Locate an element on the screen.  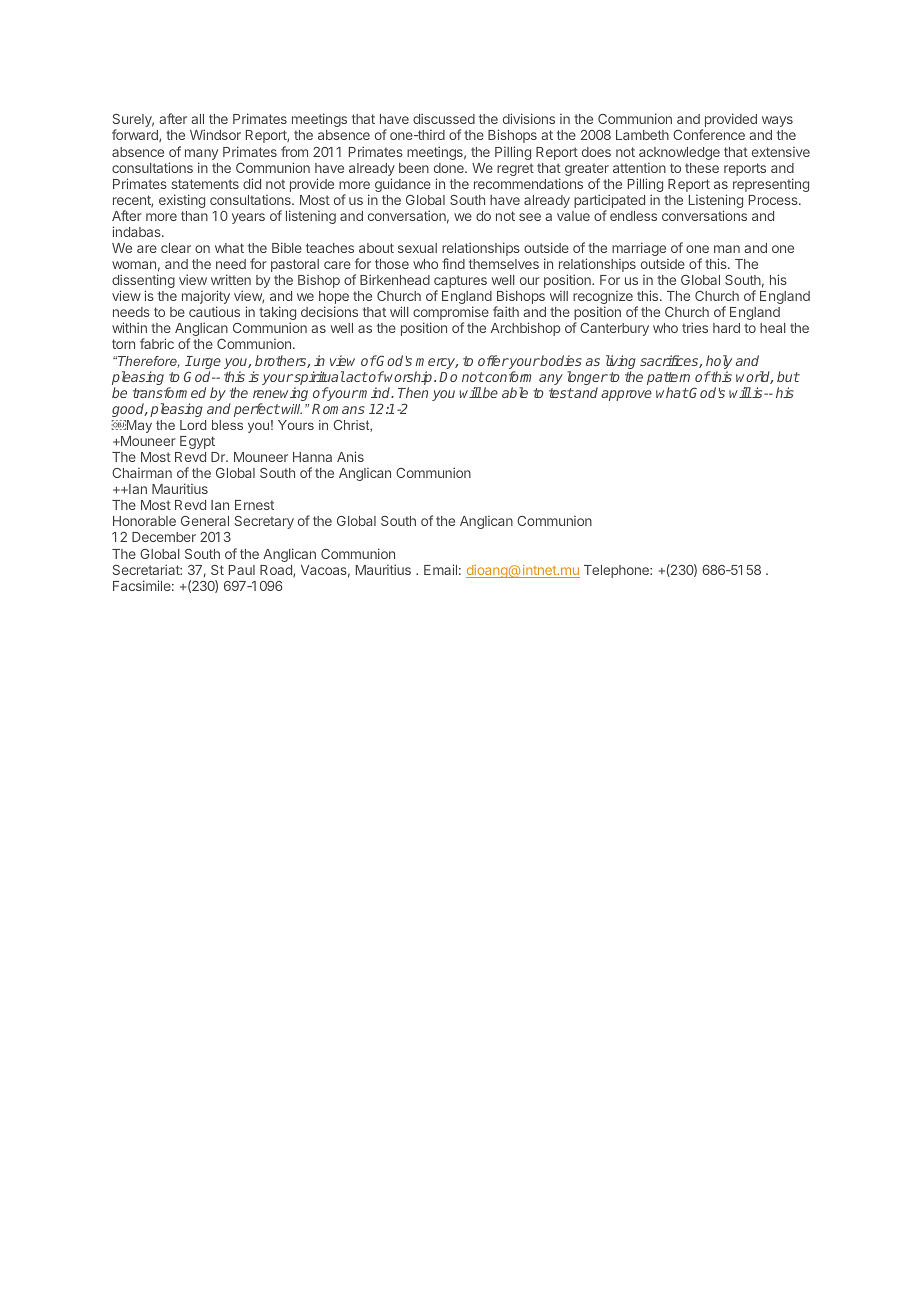
Conference is located at coordinates (709, 134).
